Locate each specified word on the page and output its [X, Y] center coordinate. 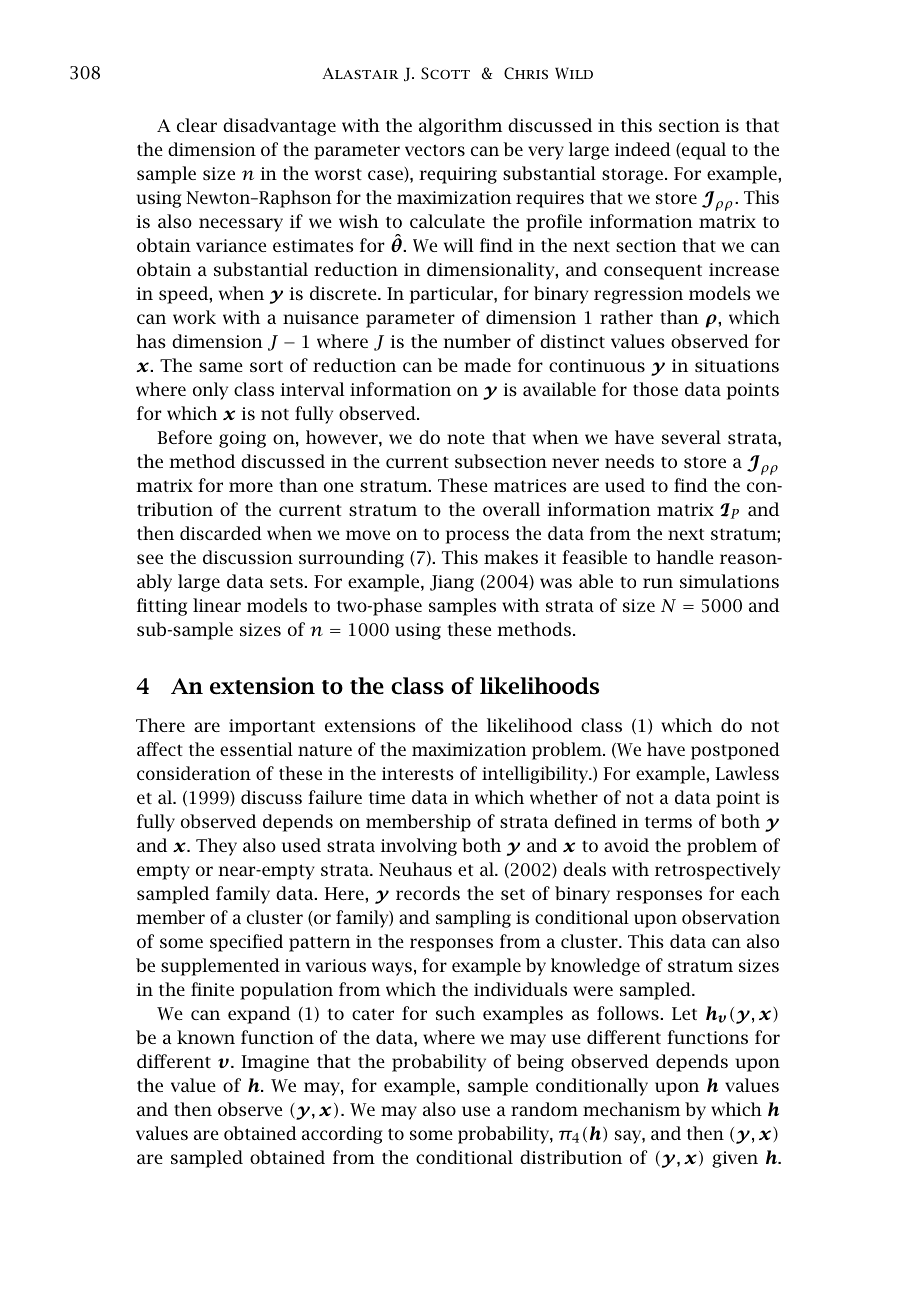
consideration [194, 773]
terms [668, 822]
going [242, 439]
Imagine [275, 1063]
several [691, 437]
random [544, 1109]
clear [197, 125]
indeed [643, 149]
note [466, 438]
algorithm [460, 127]
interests [418, 773]
